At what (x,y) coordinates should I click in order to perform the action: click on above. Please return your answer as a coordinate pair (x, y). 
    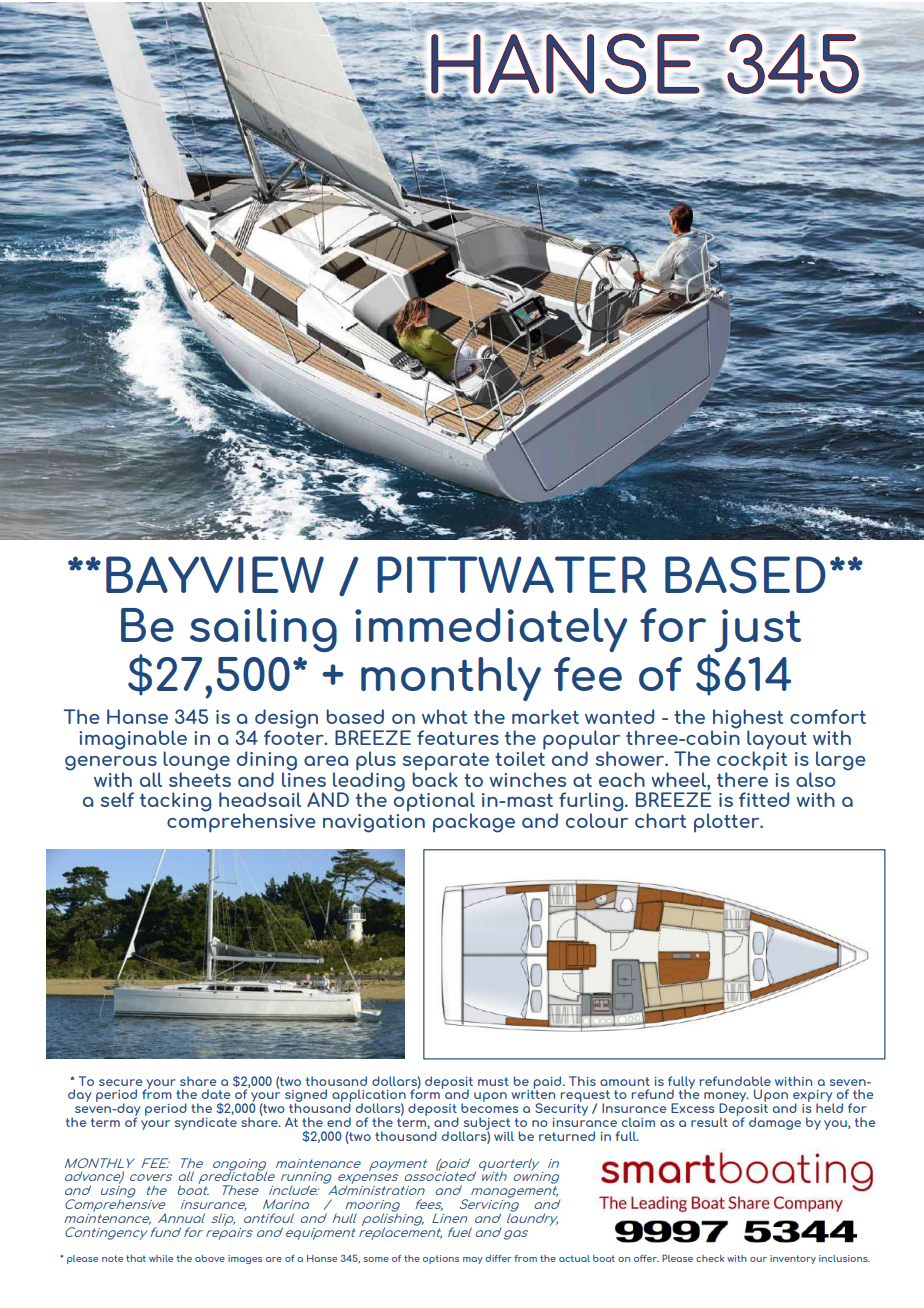
    Looking at the image, I should click on (210, 1258).
